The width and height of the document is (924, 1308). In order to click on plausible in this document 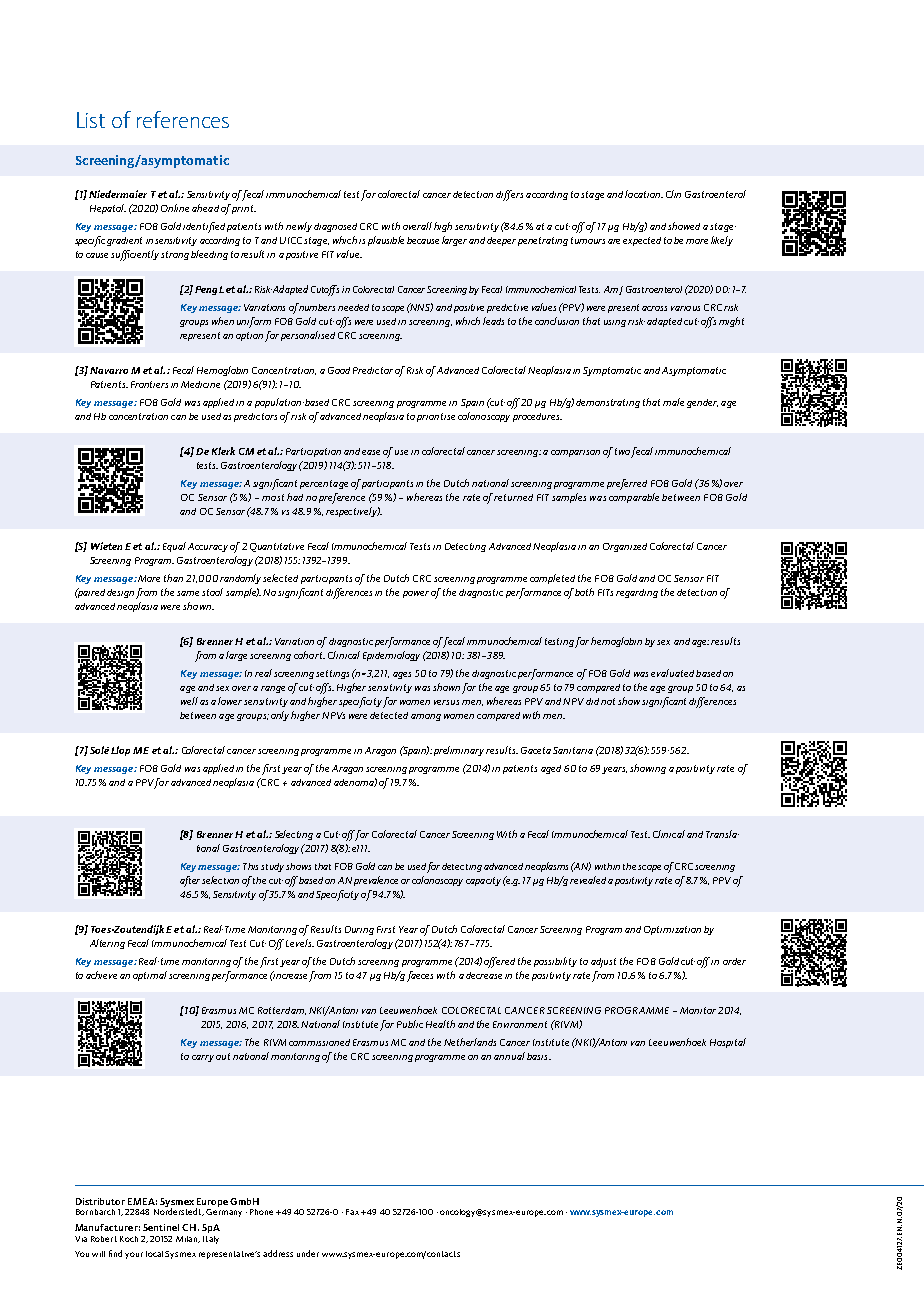, I will do `click(386, 241)`.
